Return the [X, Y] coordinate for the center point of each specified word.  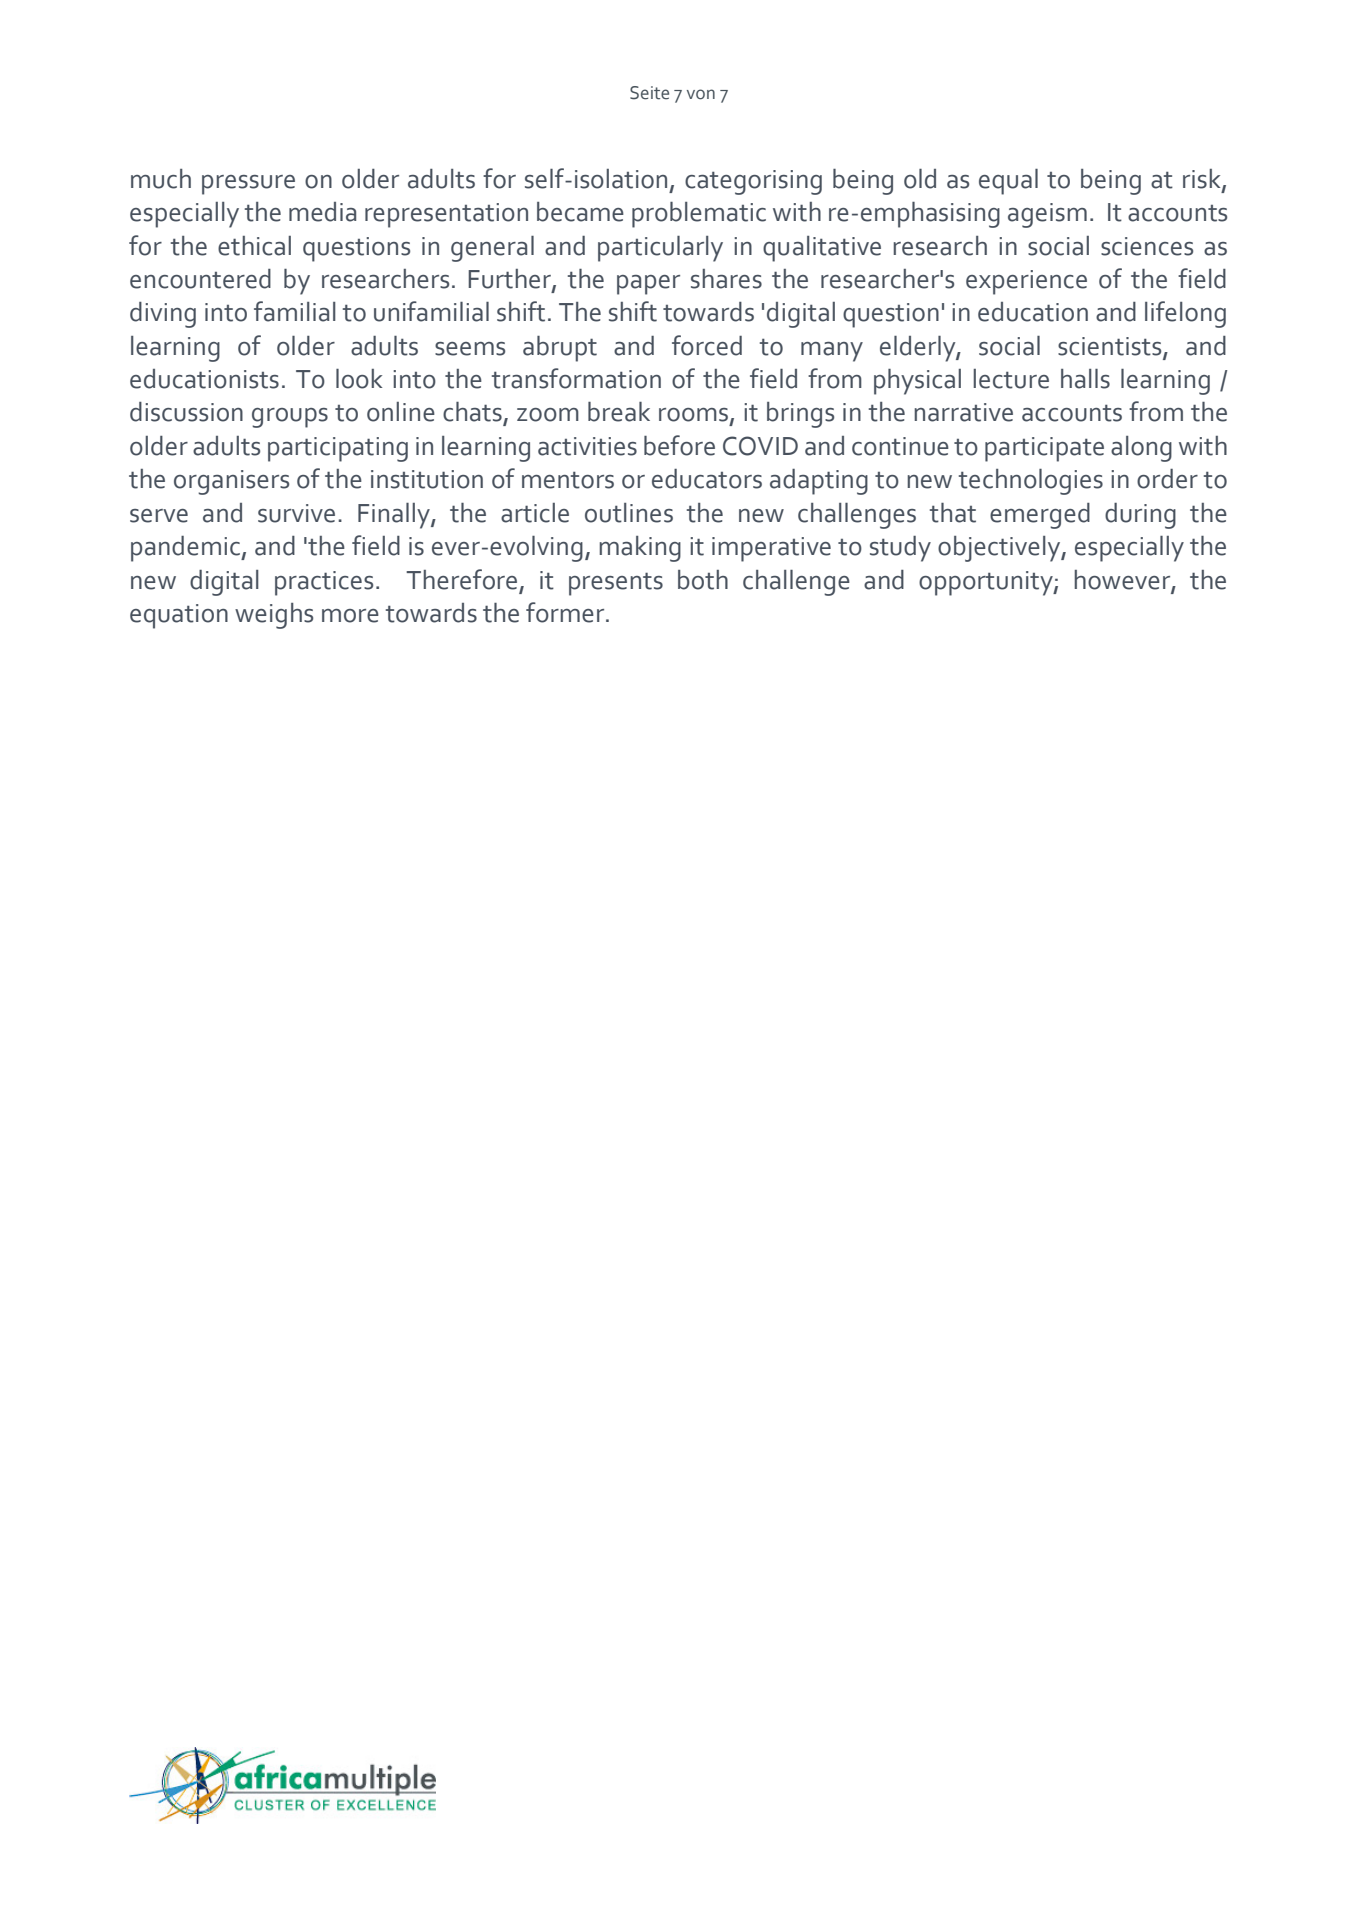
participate [1044, 449]
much [161, 179]
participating [338, 449]
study [900, 549]
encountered [200, 279]
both [703, 580]
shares [726, 279]
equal [1008, 182]
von [701, 94]
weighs [274, 616]
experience [1026, 282]
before [679, 445]
